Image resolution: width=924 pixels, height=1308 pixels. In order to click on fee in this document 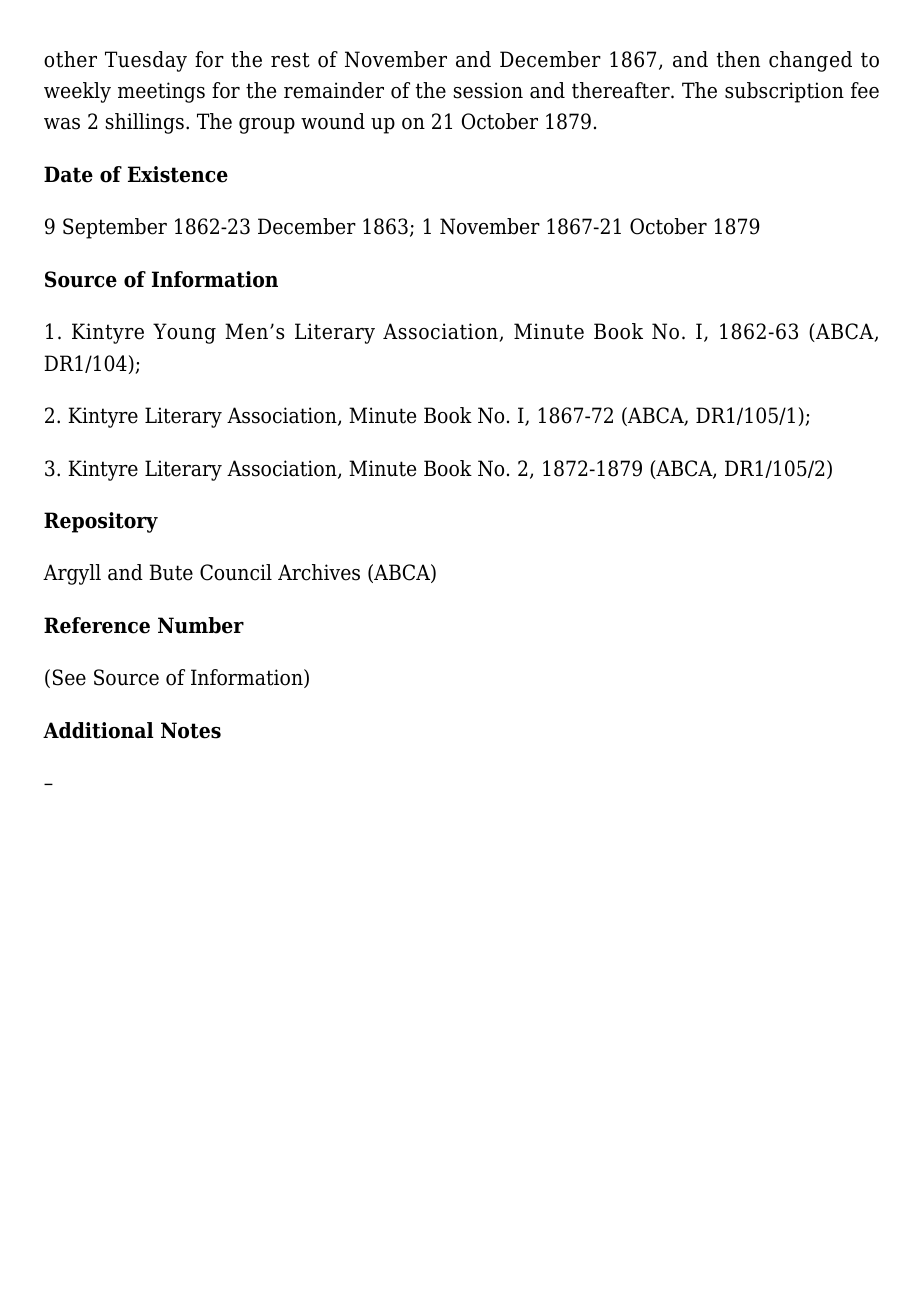, I will do `click(865, 90)`.
